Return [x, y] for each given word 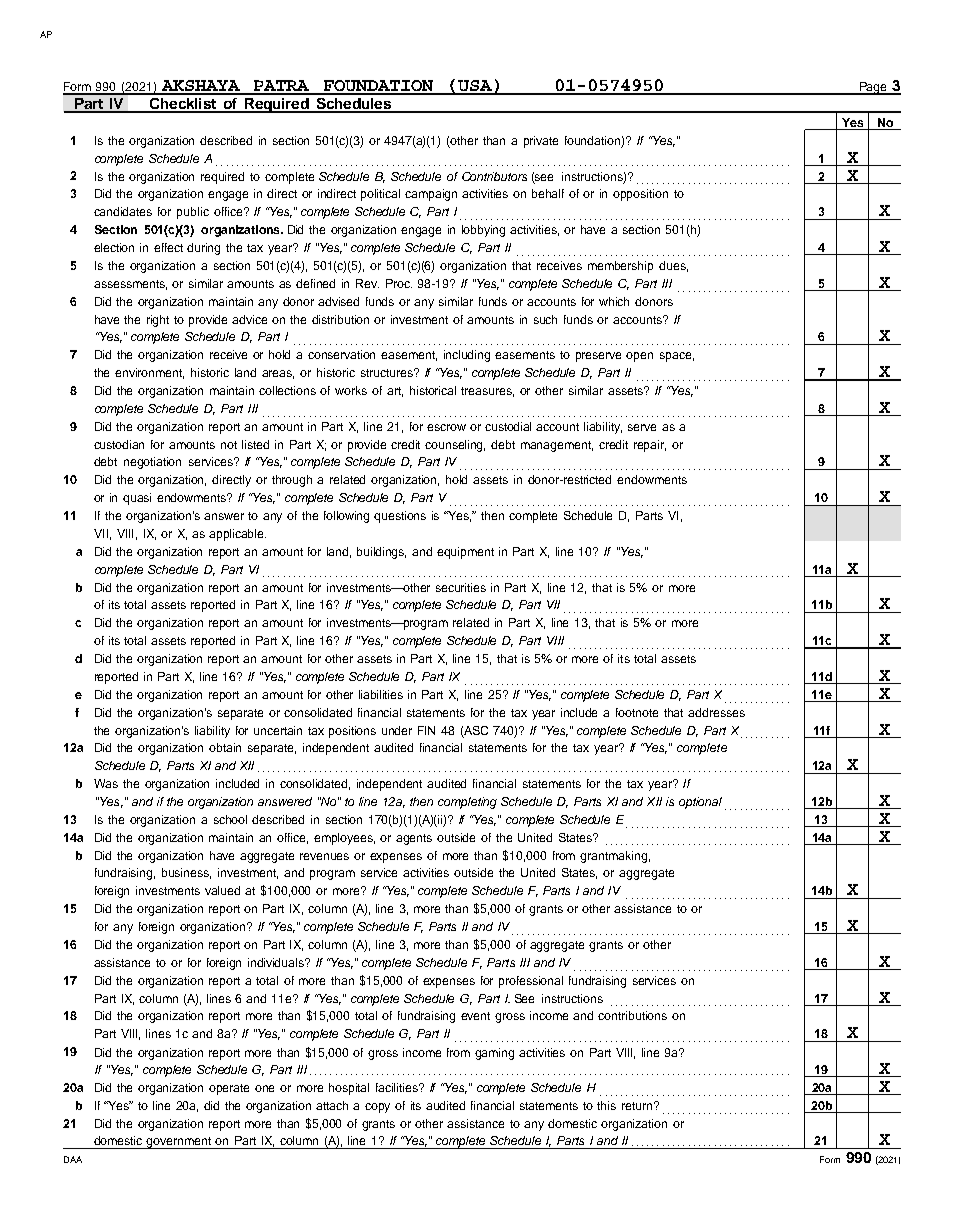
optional [700, 803]
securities [461, 587]
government [179, 1143]
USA [475, 87]
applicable [237, 535]
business [186, 873]
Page [873, 88]
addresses [716, 712]
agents [414, 839]
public [193, 213]
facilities [398, 1087]
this [606, 1105]
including [467, 356]
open [639, 357]
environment [149, 373]
